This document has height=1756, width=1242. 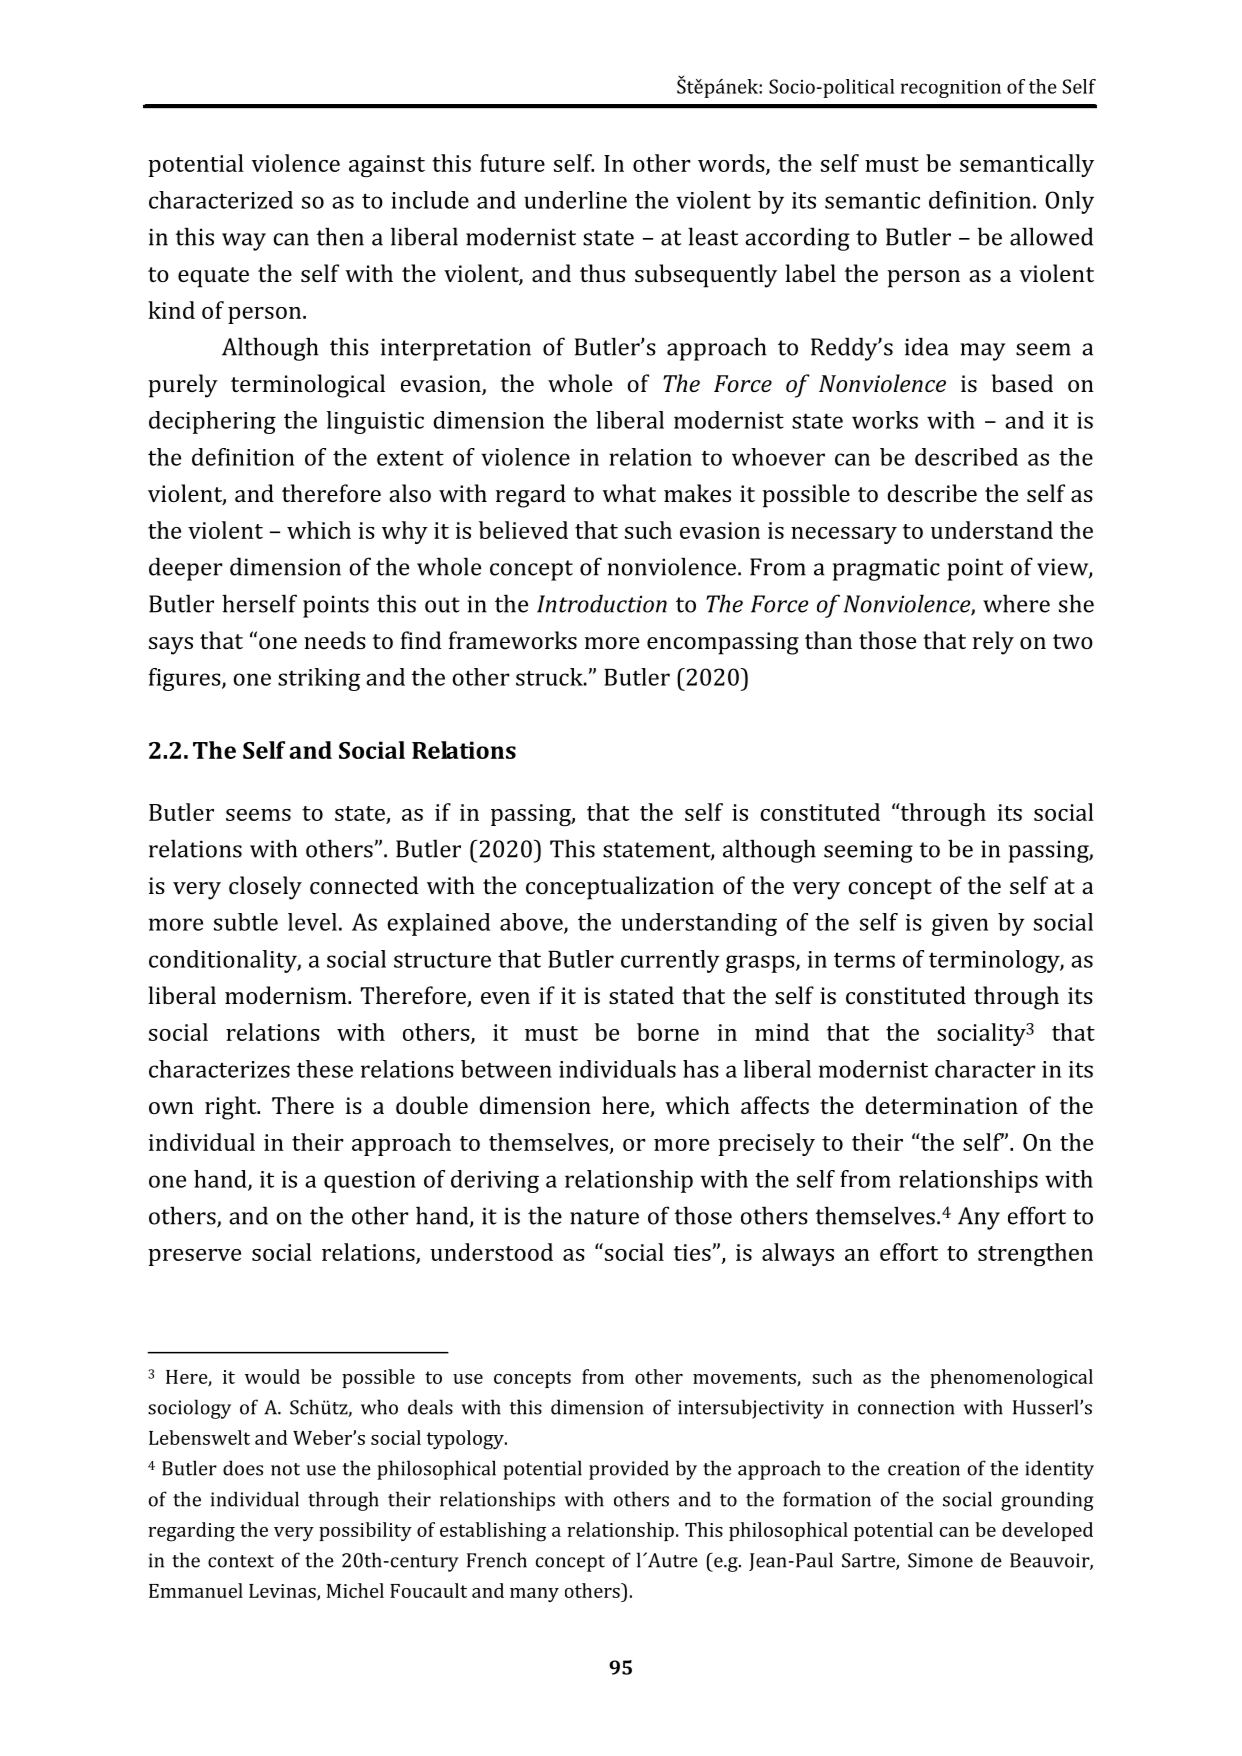 I want to click on Introduction, so click(x=602, y=603).
